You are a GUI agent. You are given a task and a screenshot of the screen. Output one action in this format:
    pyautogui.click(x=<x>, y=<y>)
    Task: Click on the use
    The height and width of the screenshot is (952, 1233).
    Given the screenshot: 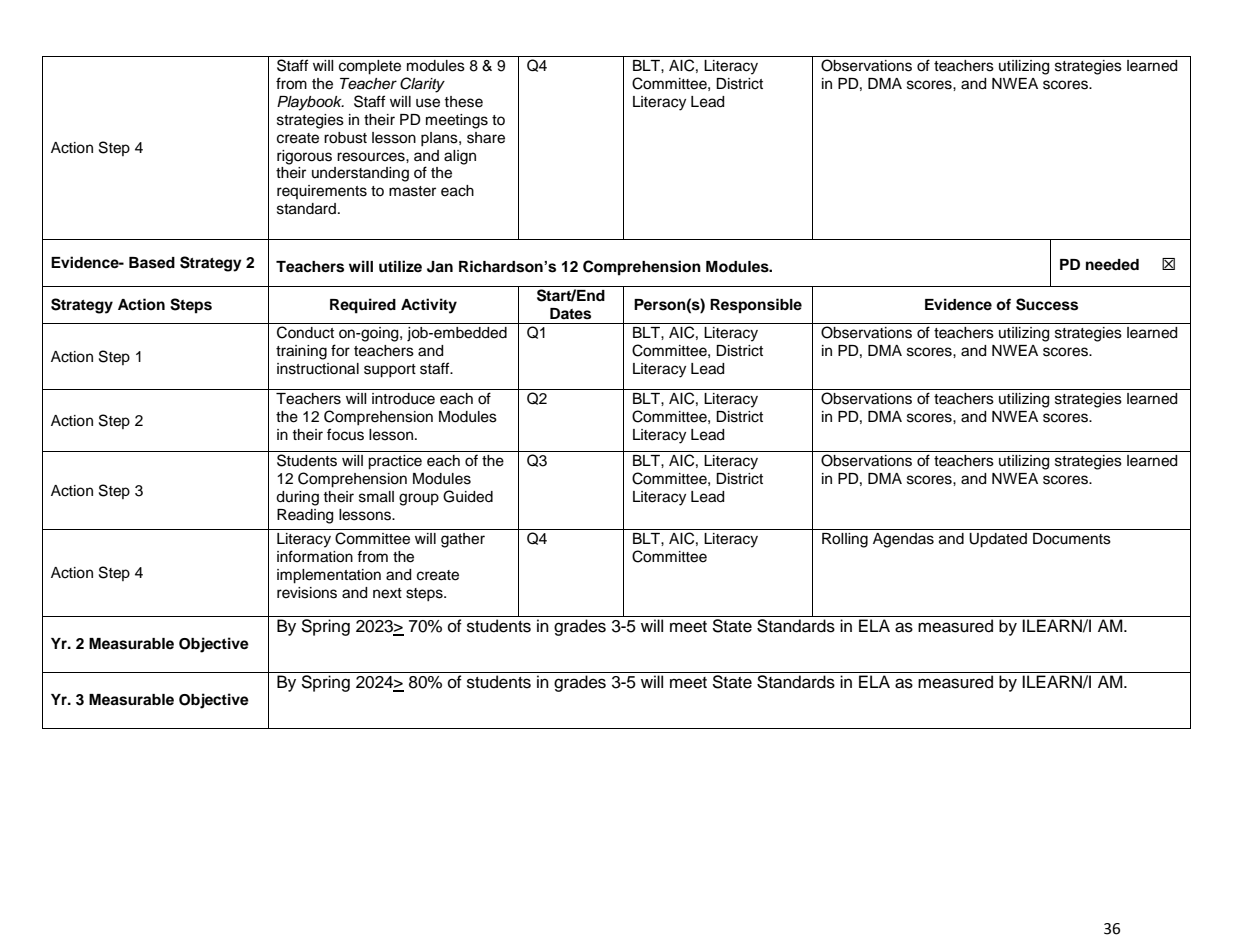 What is the action you would take?
    pyautogui.click(x=428, y=103)
